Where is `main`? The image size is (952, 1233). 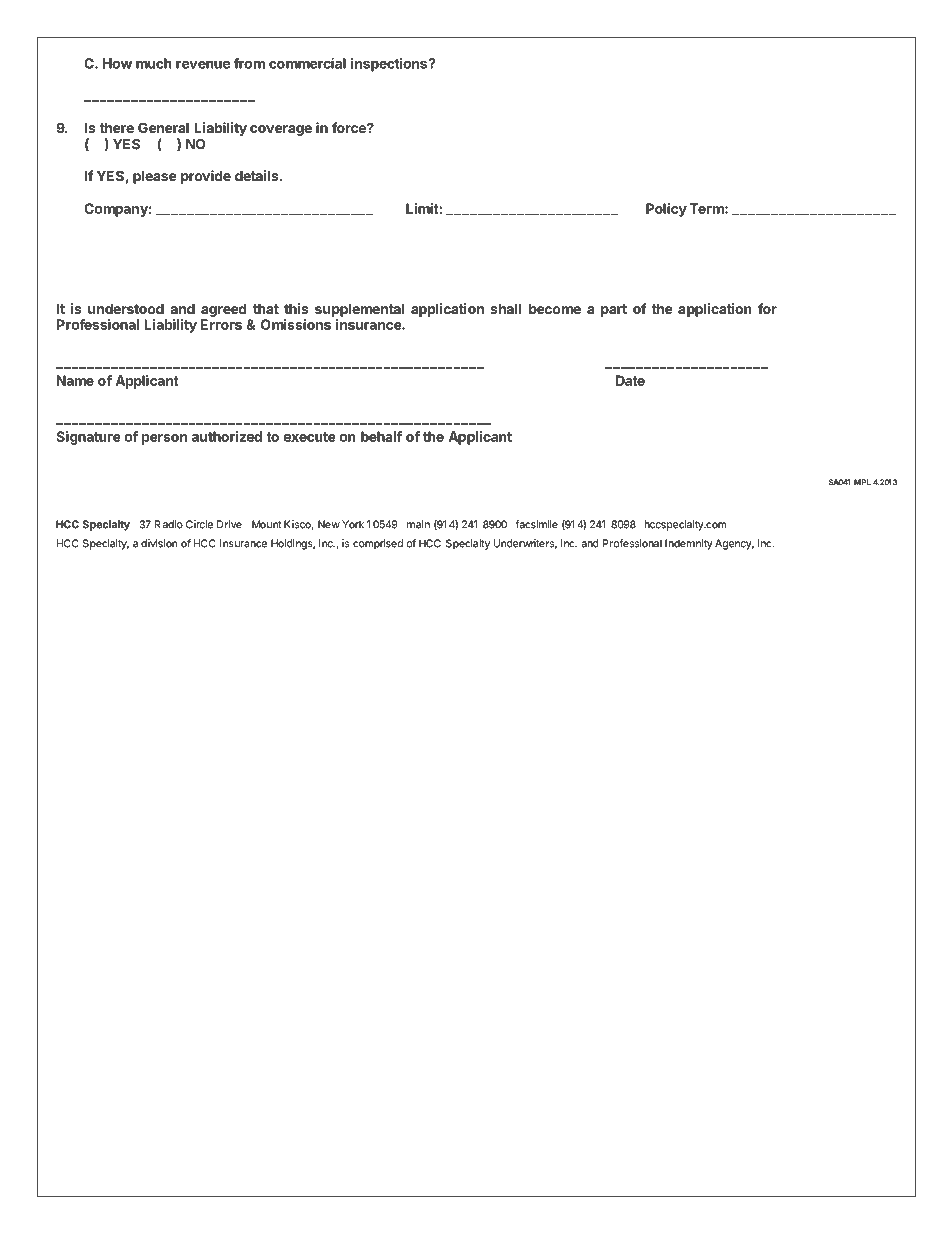
main is located at coordinates (418, 524).
